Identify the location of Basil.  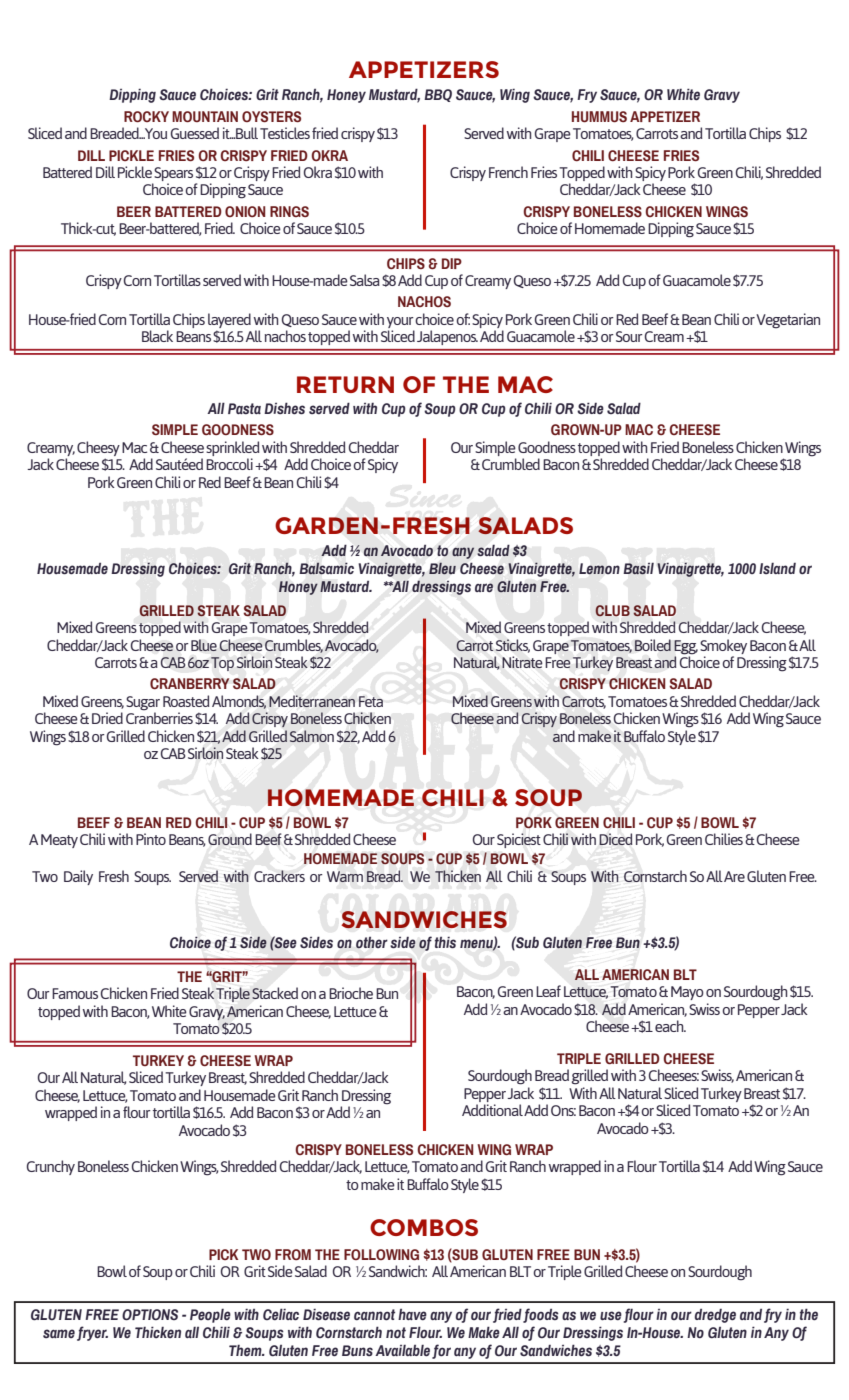
(638, 569).
